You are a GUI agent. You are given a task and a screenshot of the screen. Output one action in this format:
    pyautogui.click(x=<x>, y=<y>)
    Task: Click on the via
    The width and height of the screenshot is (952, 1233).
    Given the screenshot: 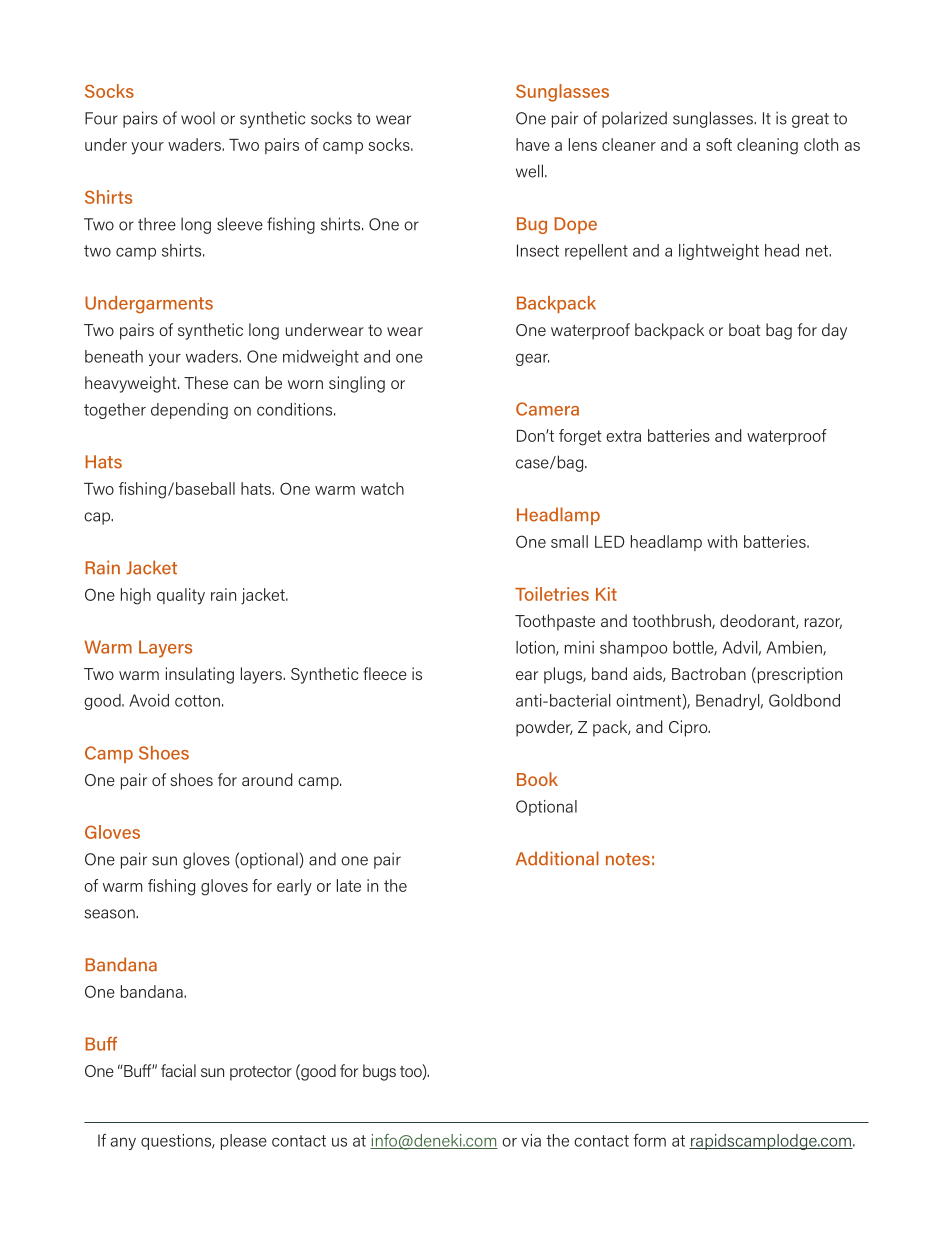 What is the action you would take?
    pyautogui.click(x=531, y=1140)
